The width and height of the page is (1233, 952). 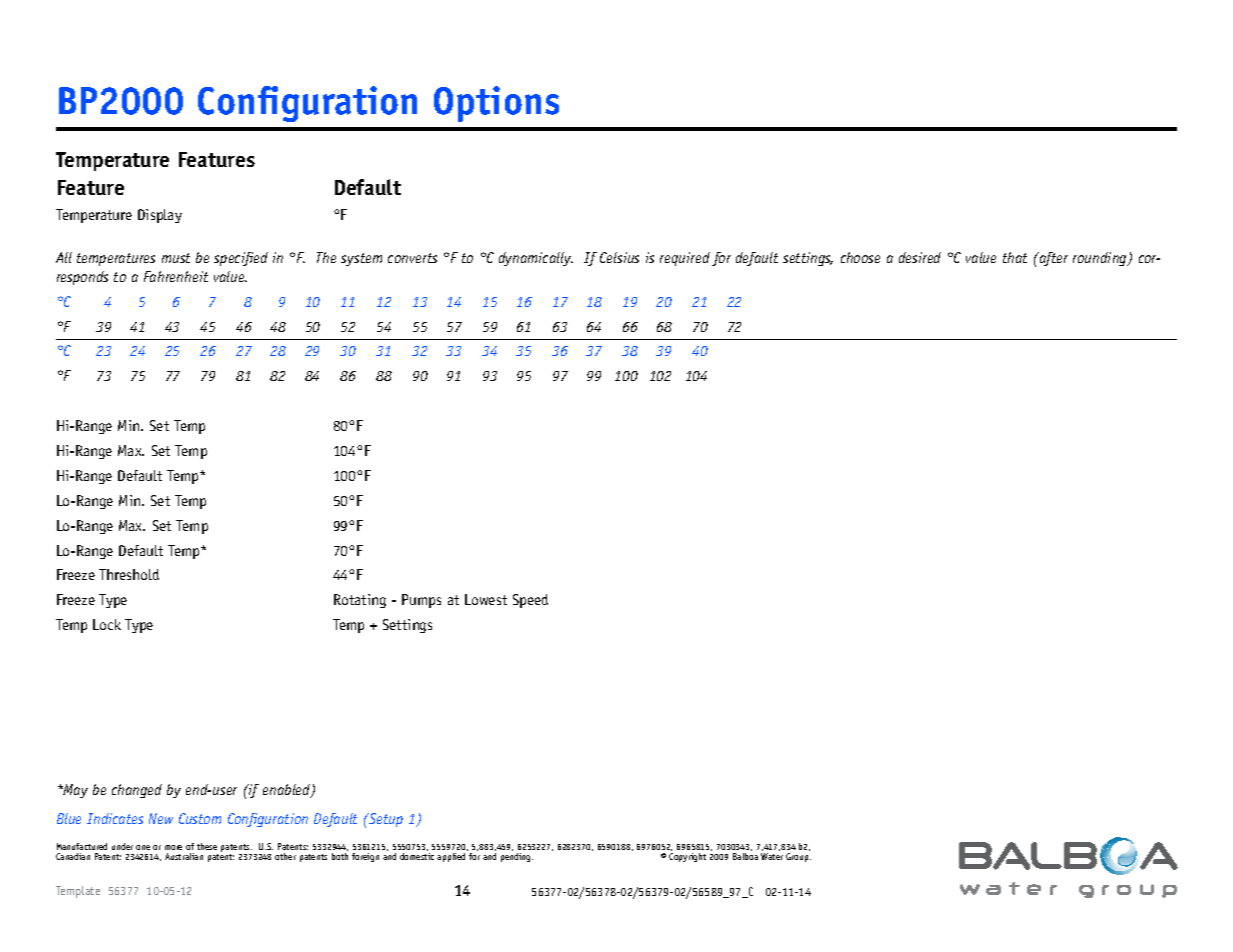 What do you see at coordinates (920, 257) in the page?
I see `desired` at bounding box center [920, 257].
